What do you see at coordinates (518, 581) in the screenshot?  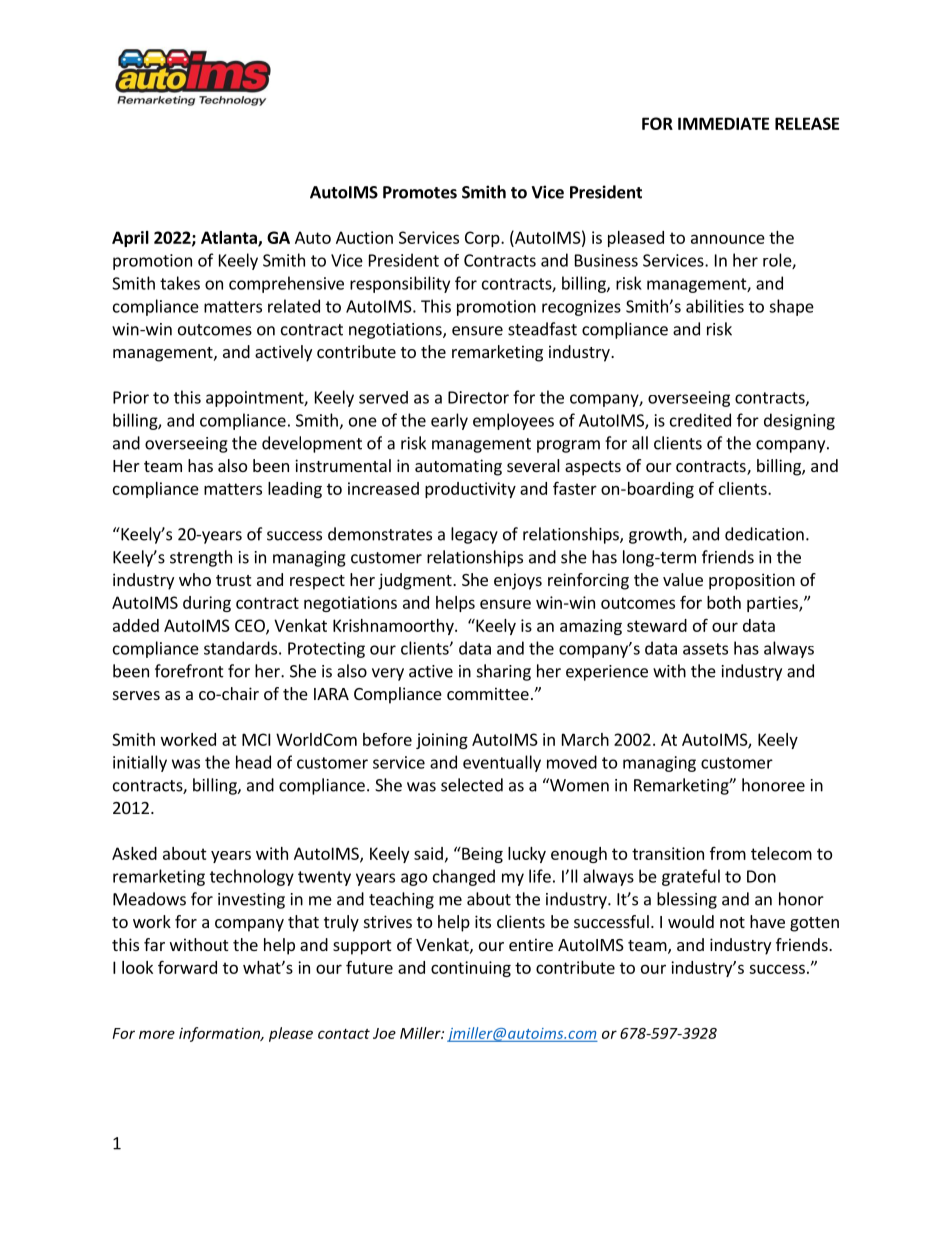 I see `enjoys` at bounding box center [518, 581].
